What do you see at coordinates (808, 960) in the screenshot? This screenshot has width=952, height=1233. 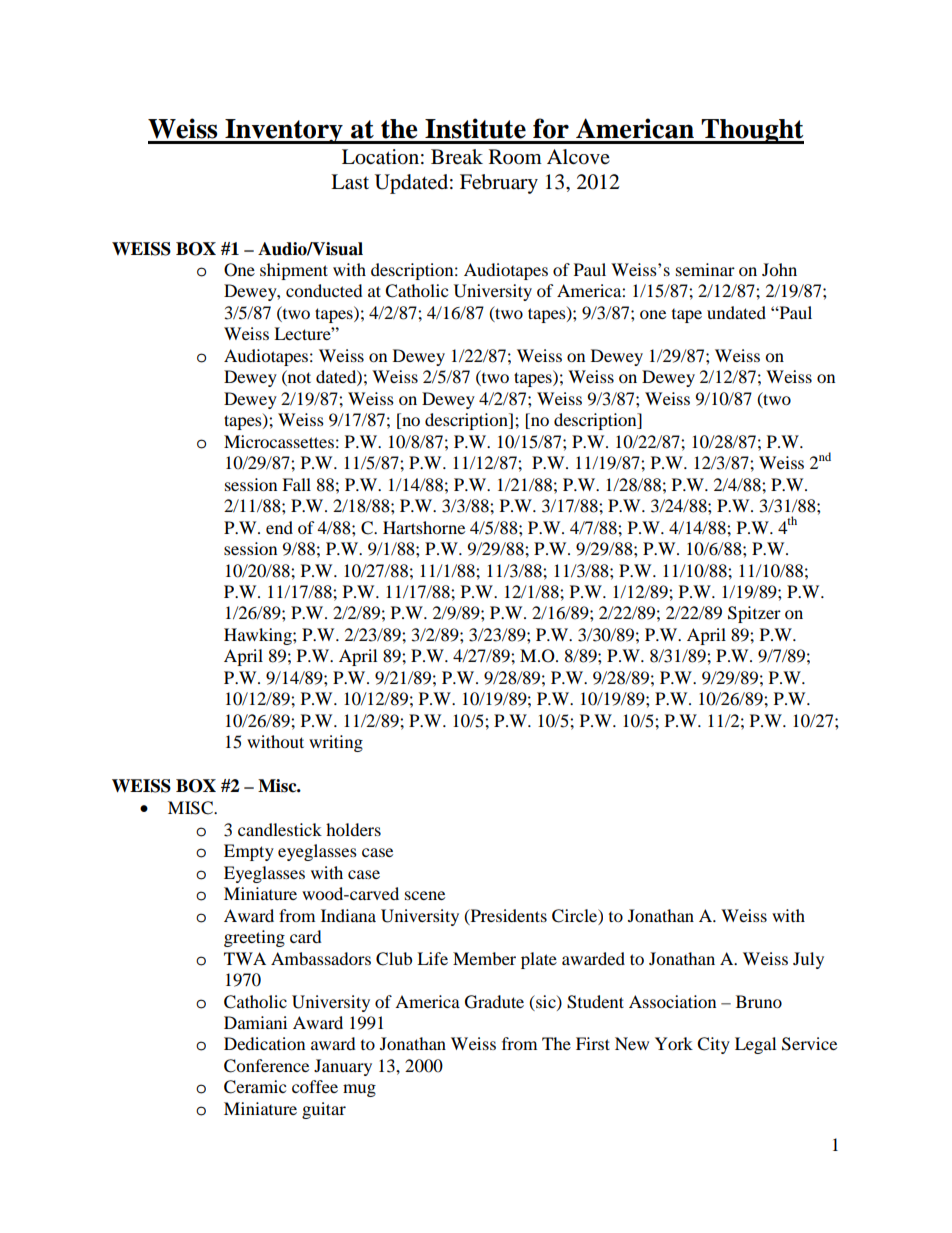 I see `July` at bounding box center [808, 960].
